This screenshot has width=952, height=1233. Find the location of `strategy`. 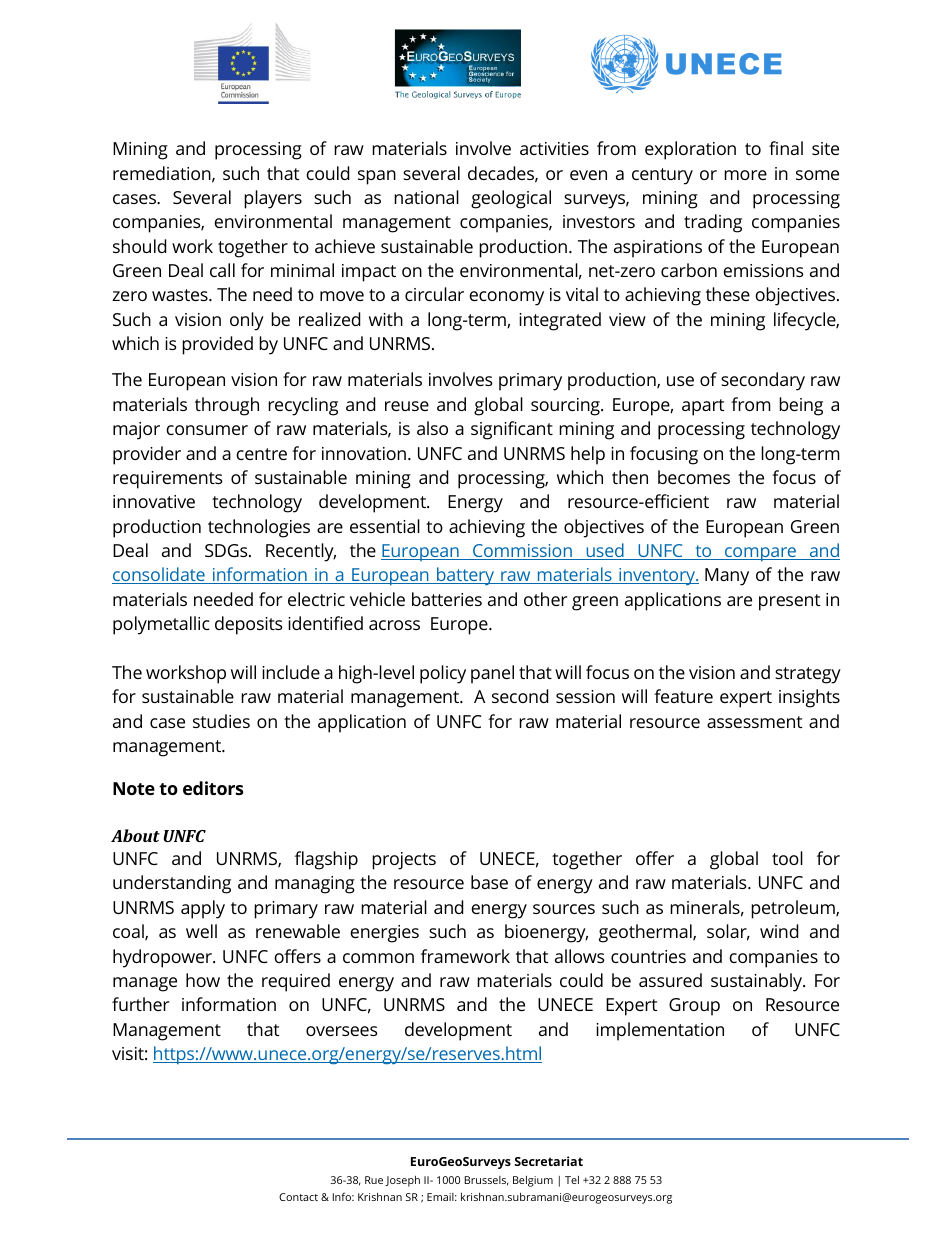

strategy is located at coordinates (808, 675).
